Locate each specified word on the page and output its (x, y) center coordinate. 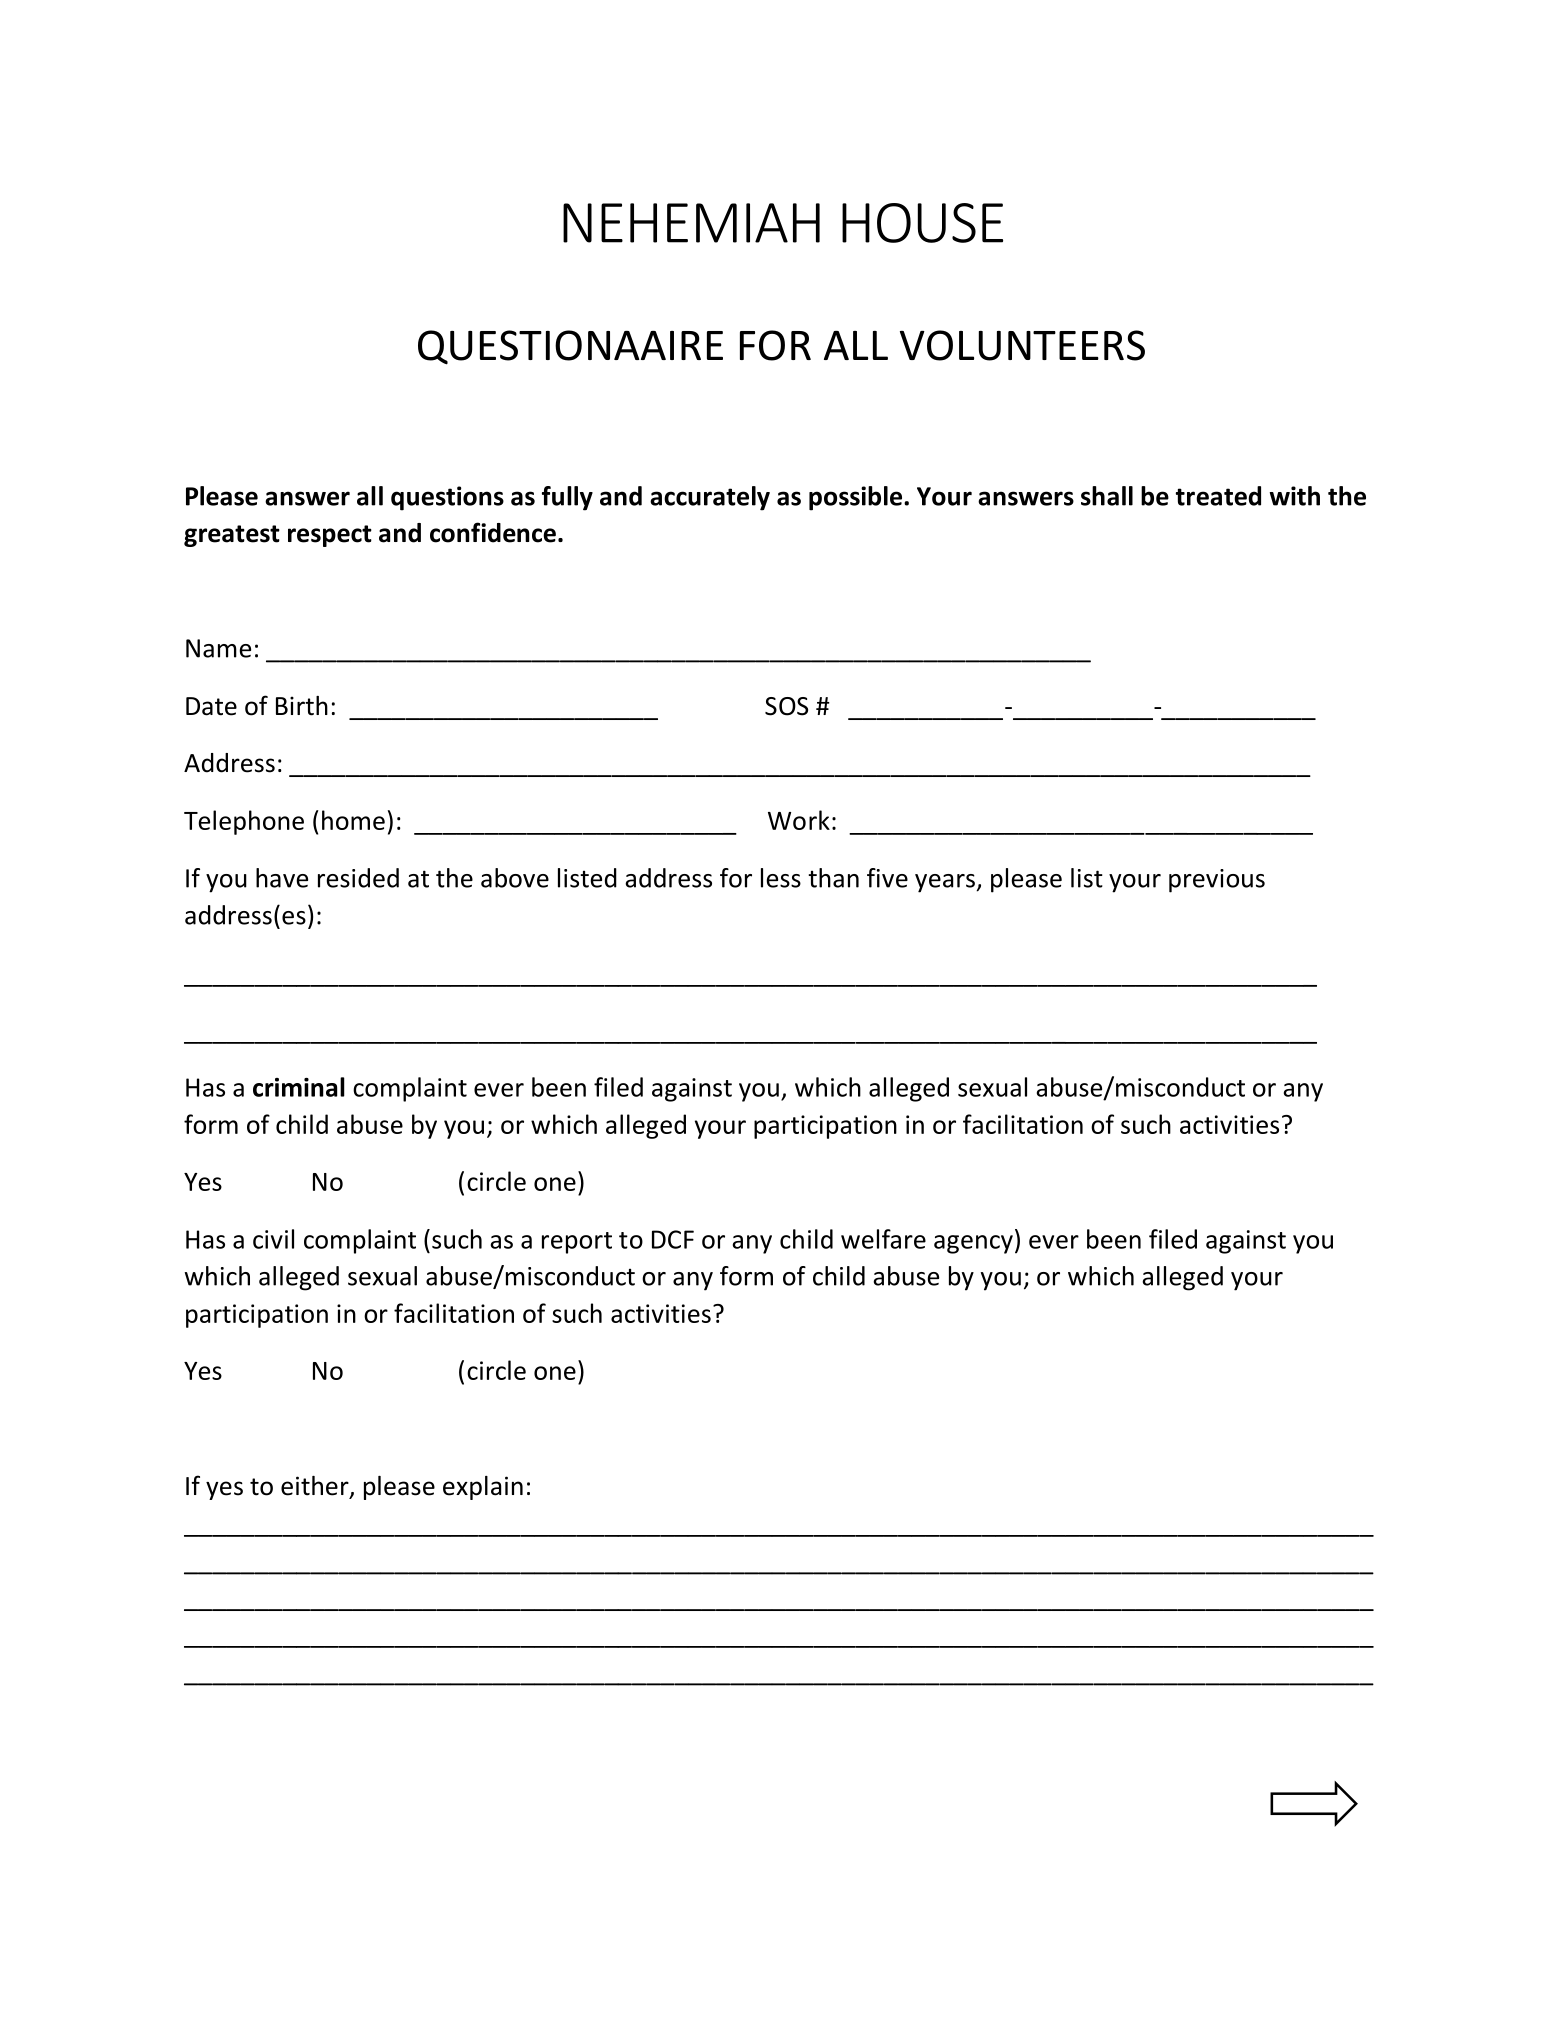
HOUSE (922, 223)
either (316, 1487)
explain (483, 1488)
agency (973, 1244)
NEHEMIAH (691, 223)
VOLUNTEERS (1022, 345)
